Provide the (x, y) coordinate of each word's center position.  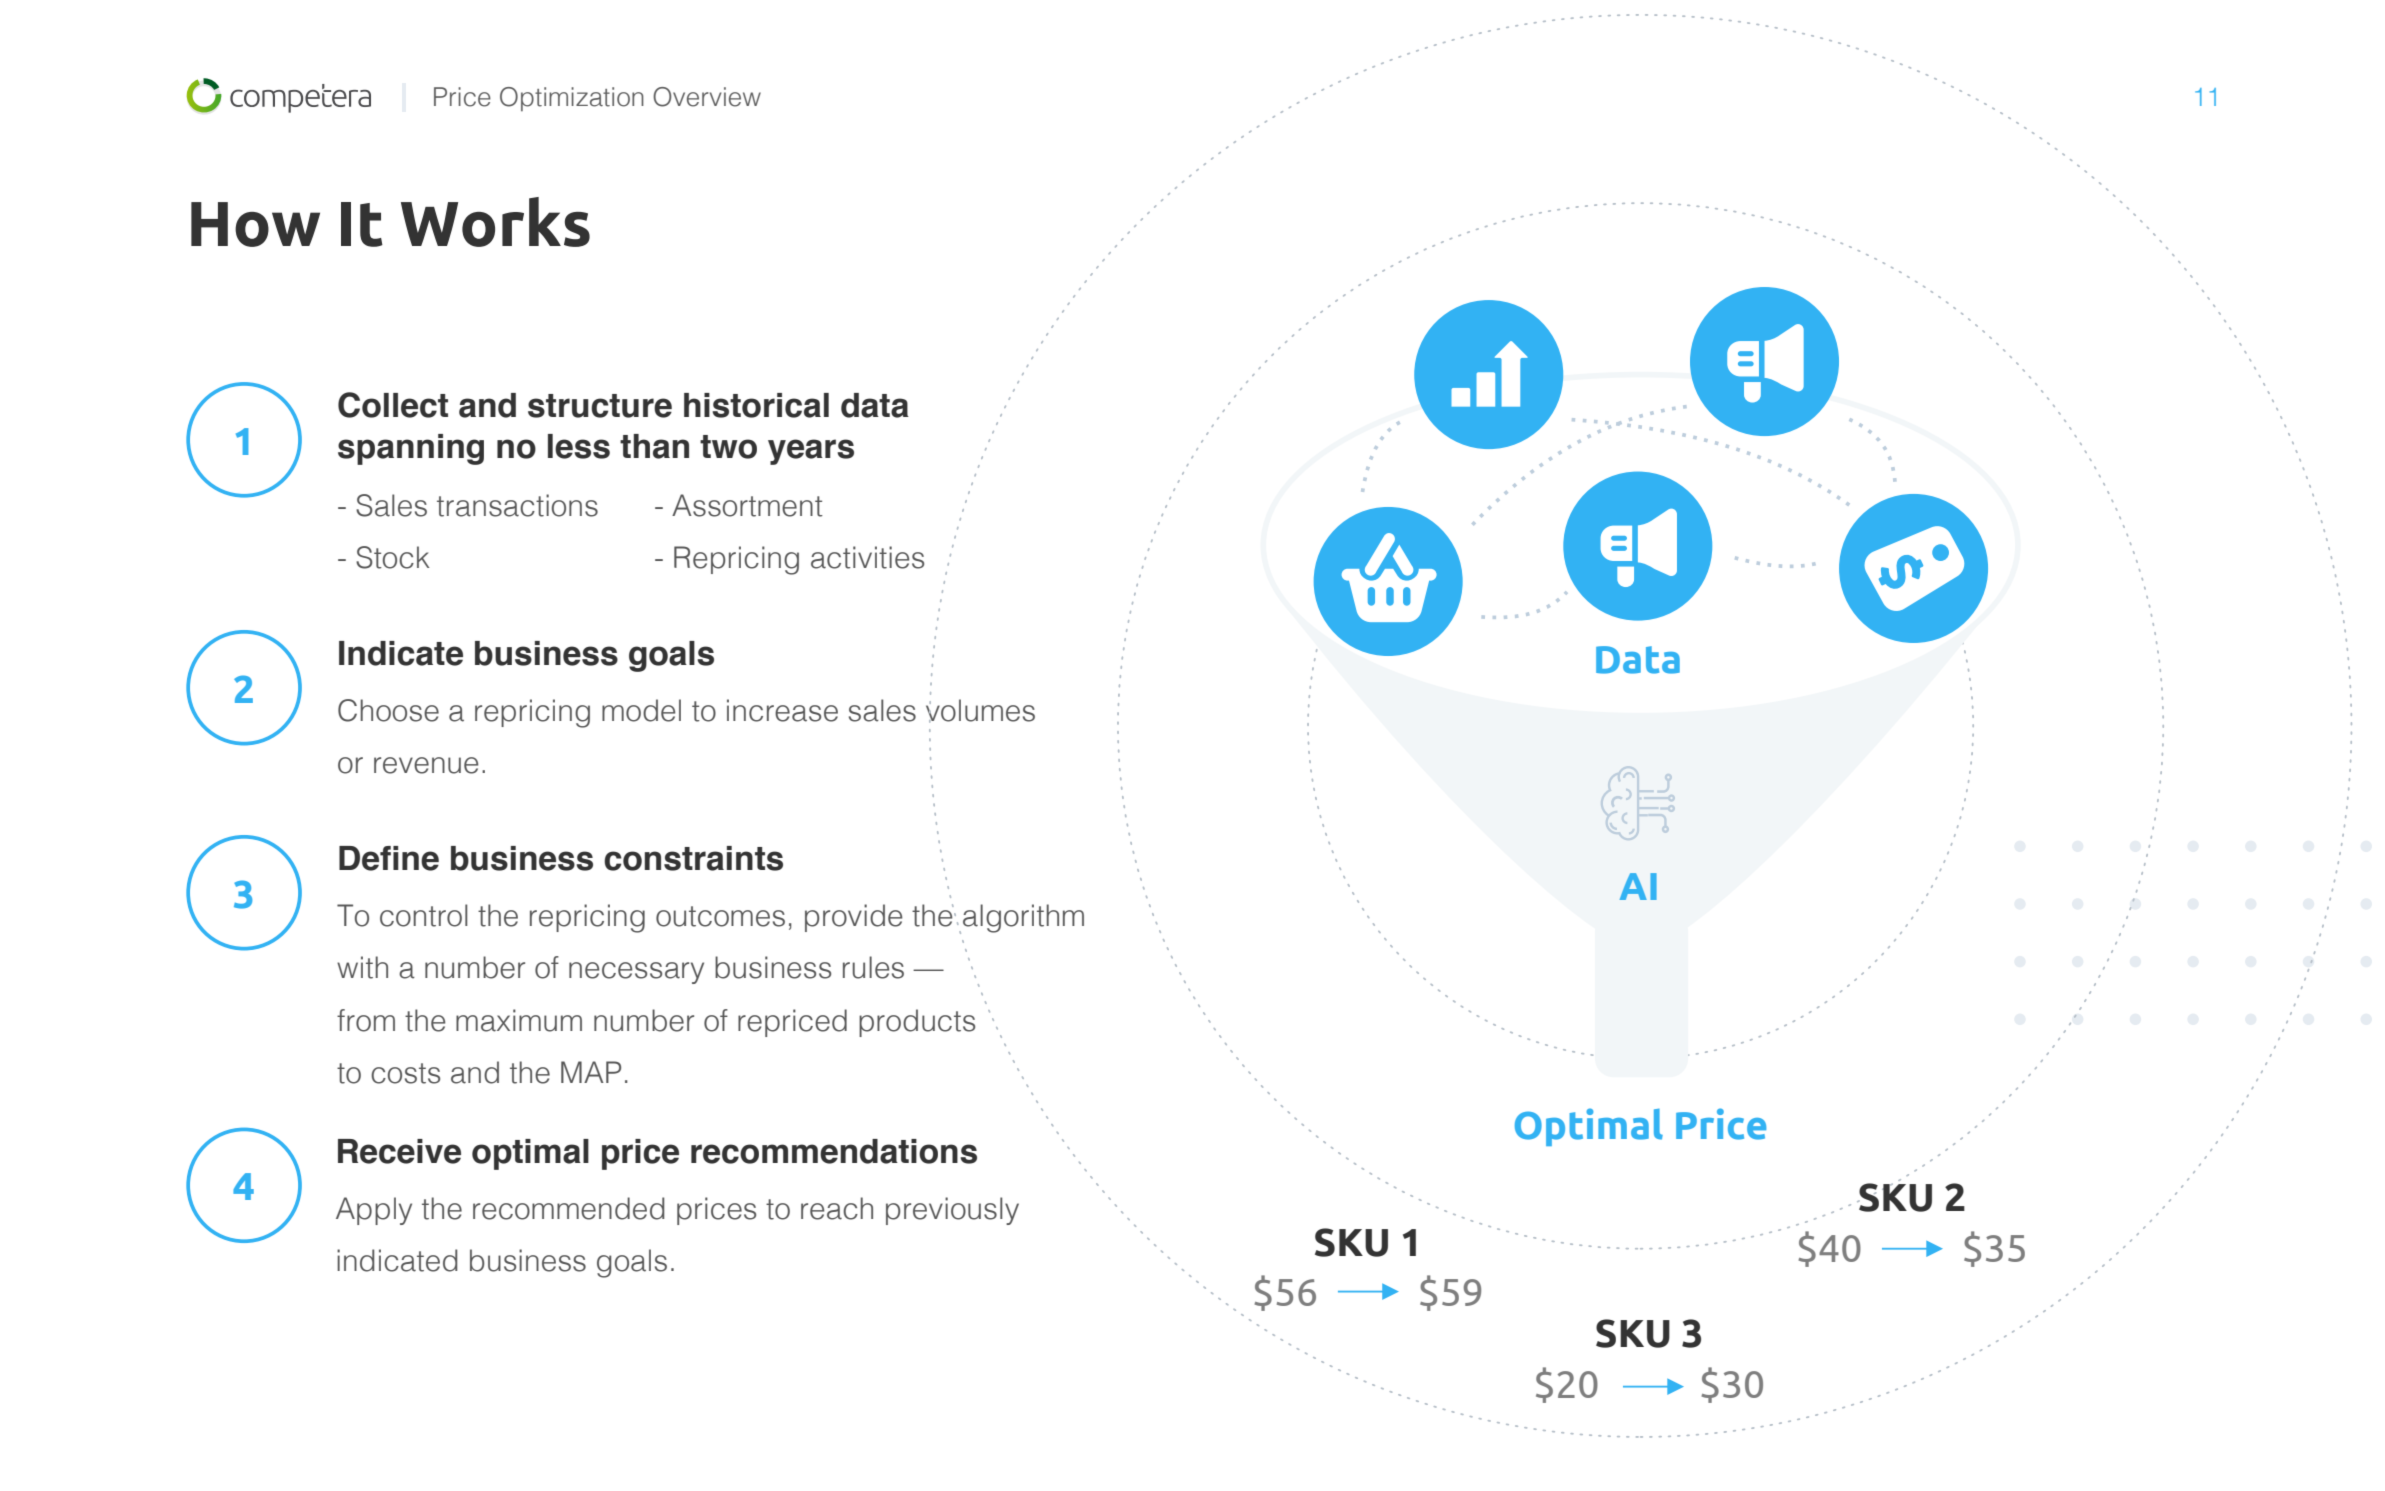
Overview (707, 97)
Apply (374, 1211)
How (255, 224)
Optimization (572, 99)
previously (952, 1211)
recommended (569, 1208)
